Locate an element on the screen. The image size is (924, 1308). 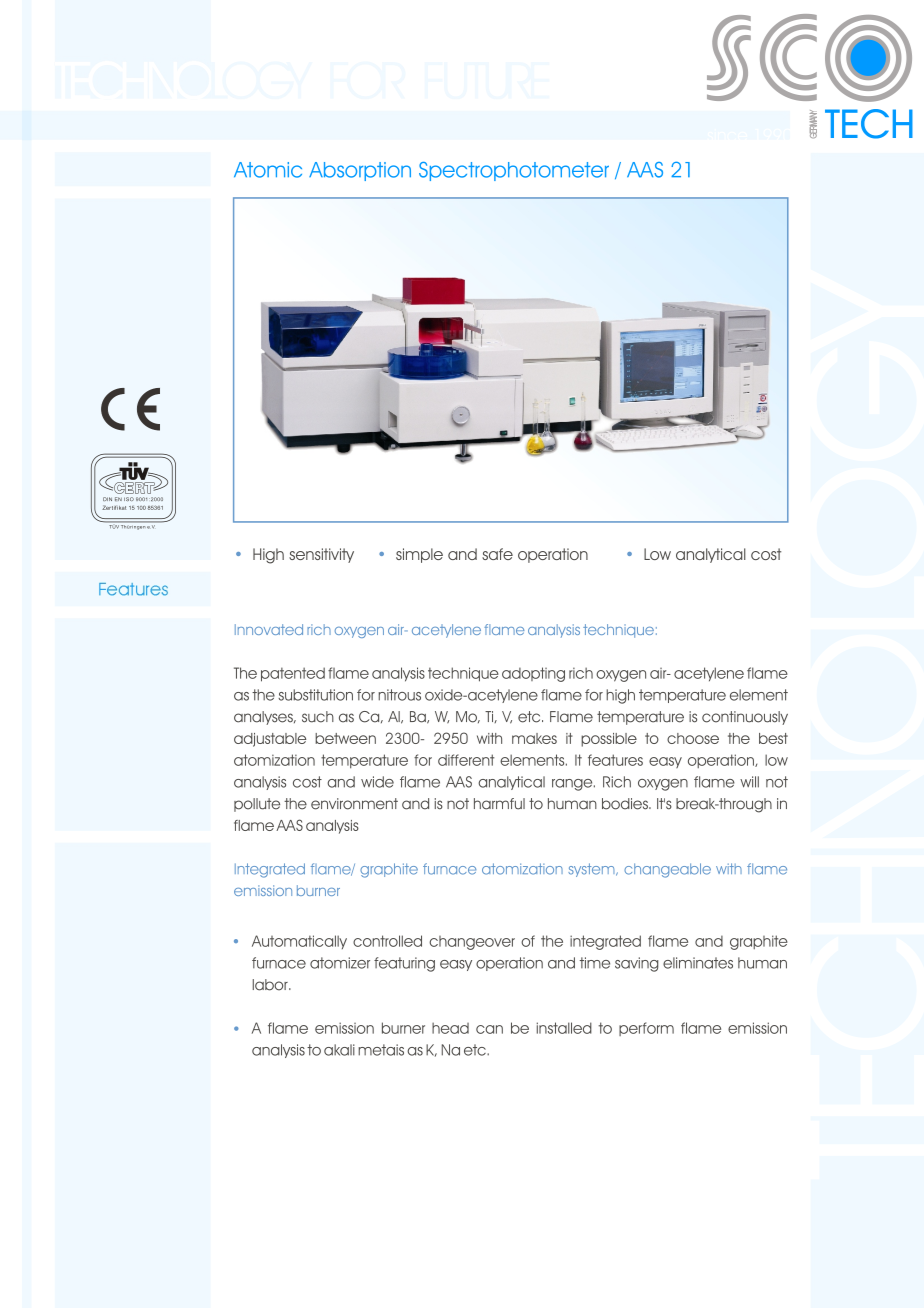
choose is located at coordinates (693, 738).
